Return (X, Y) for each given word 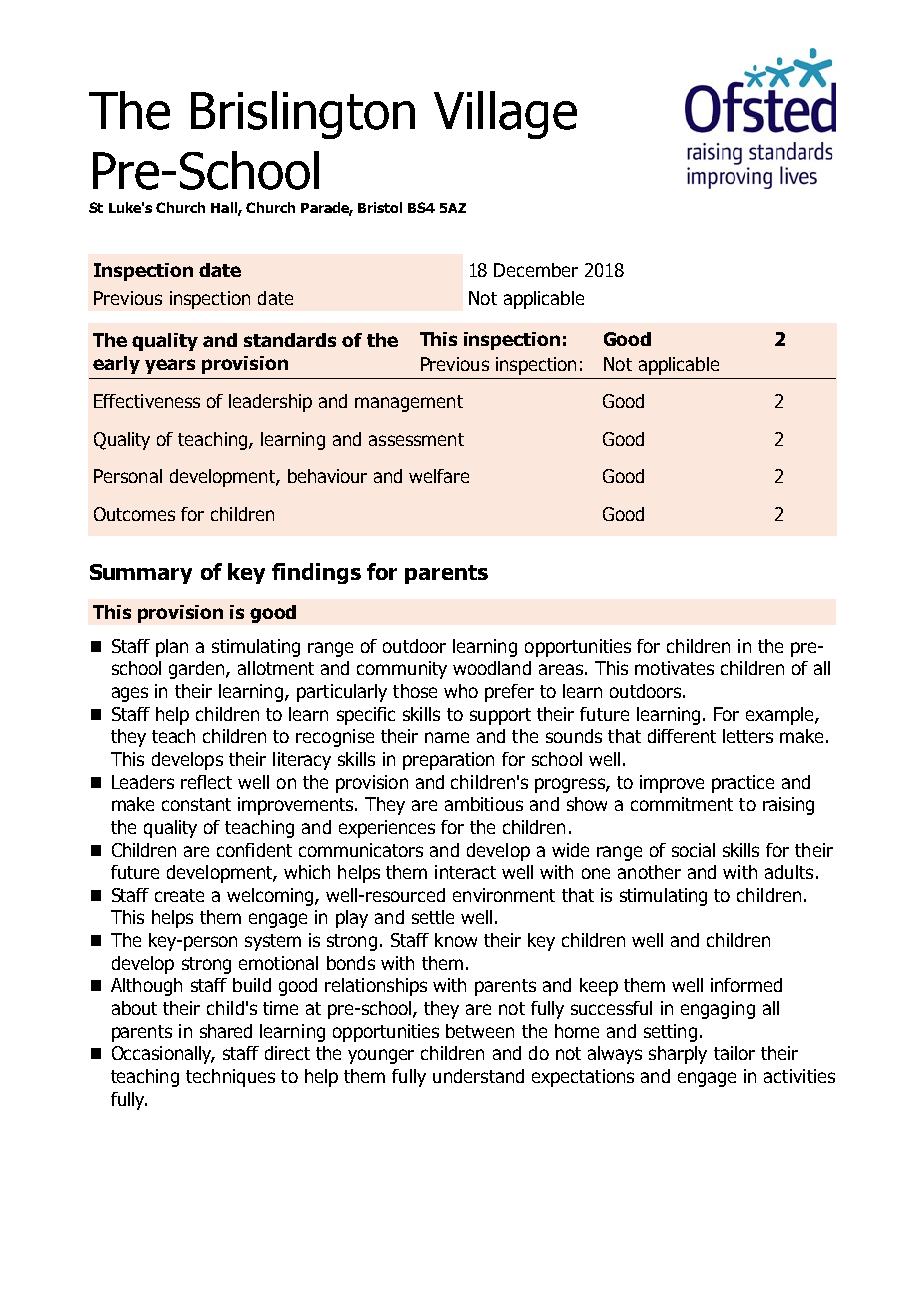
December (536, 270)
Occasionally (163, 1055)
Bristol (380, 207)
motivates (674, 668)
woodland (492, 668)
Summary (141, 574)
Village (505, 115)
